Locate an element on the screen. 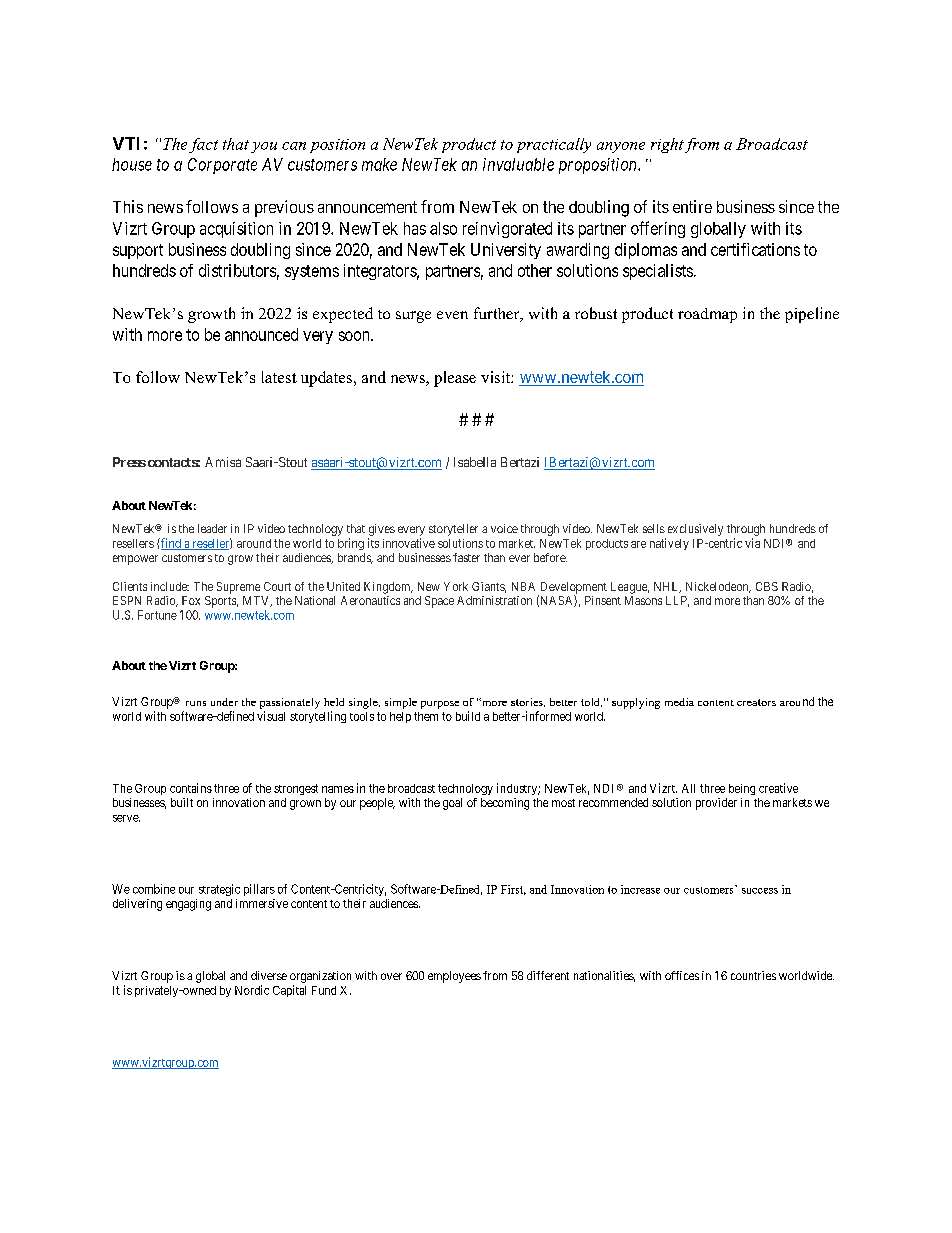 The image size is (952, 1233). Corporate is located at coordinates (222, 166).
